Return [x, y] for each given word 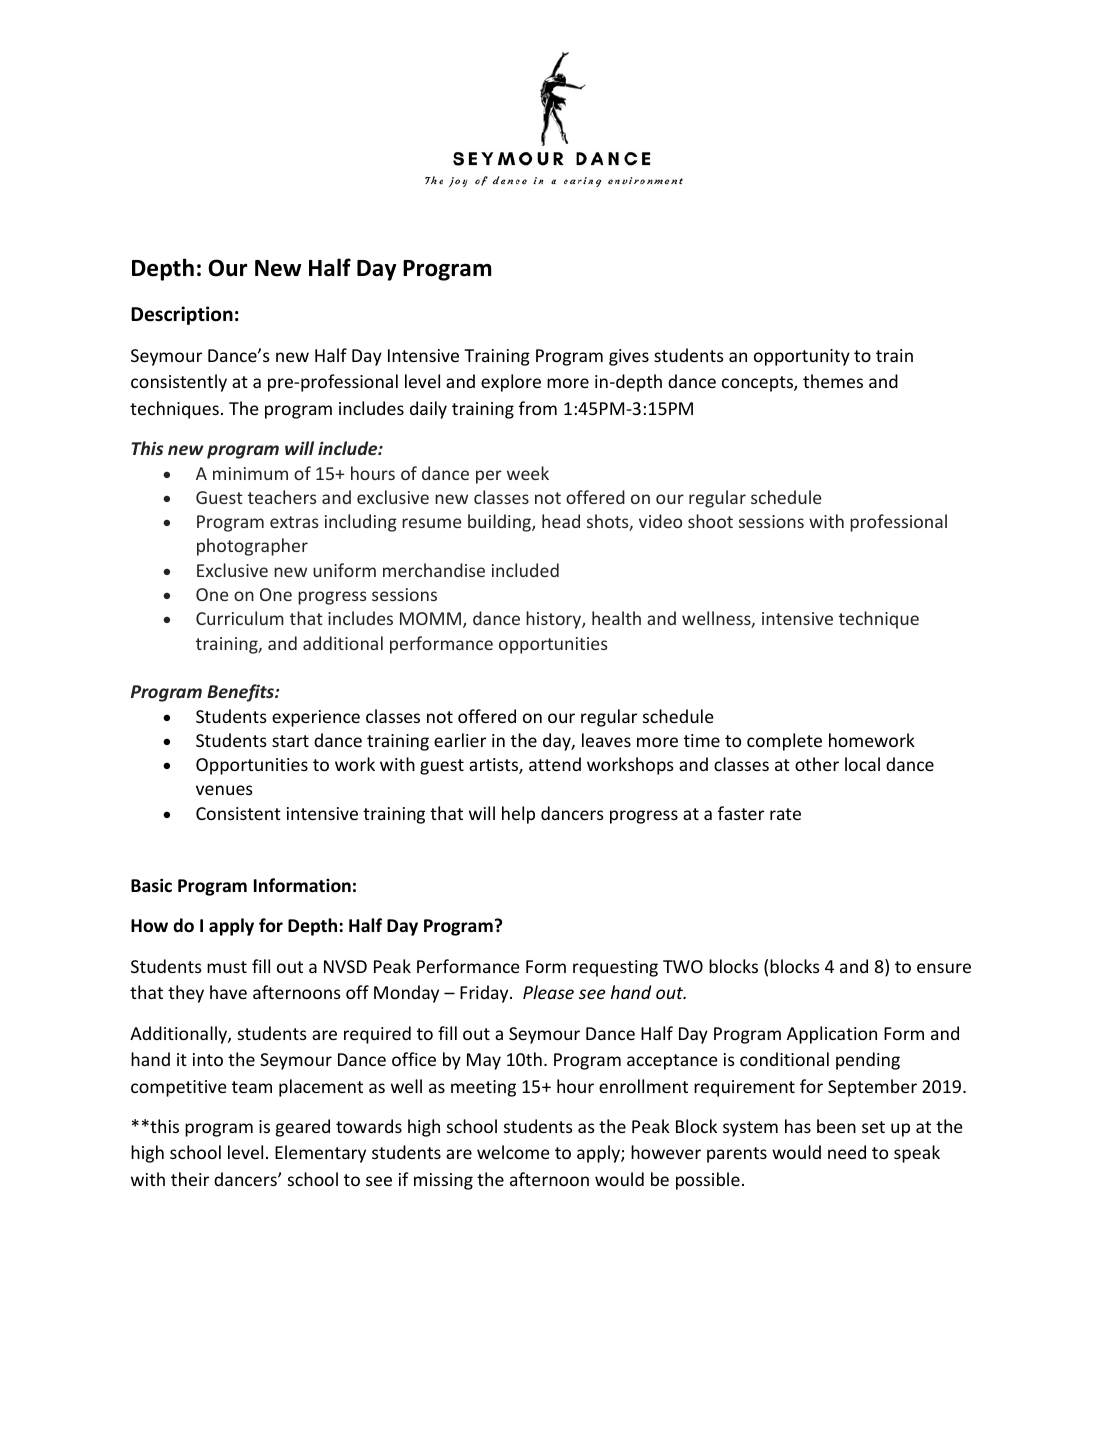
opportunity [802, 357]
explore [511, 383]
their [190, 1179]
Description [182, 315]
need [847, 1152]
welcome [513, 1152]
